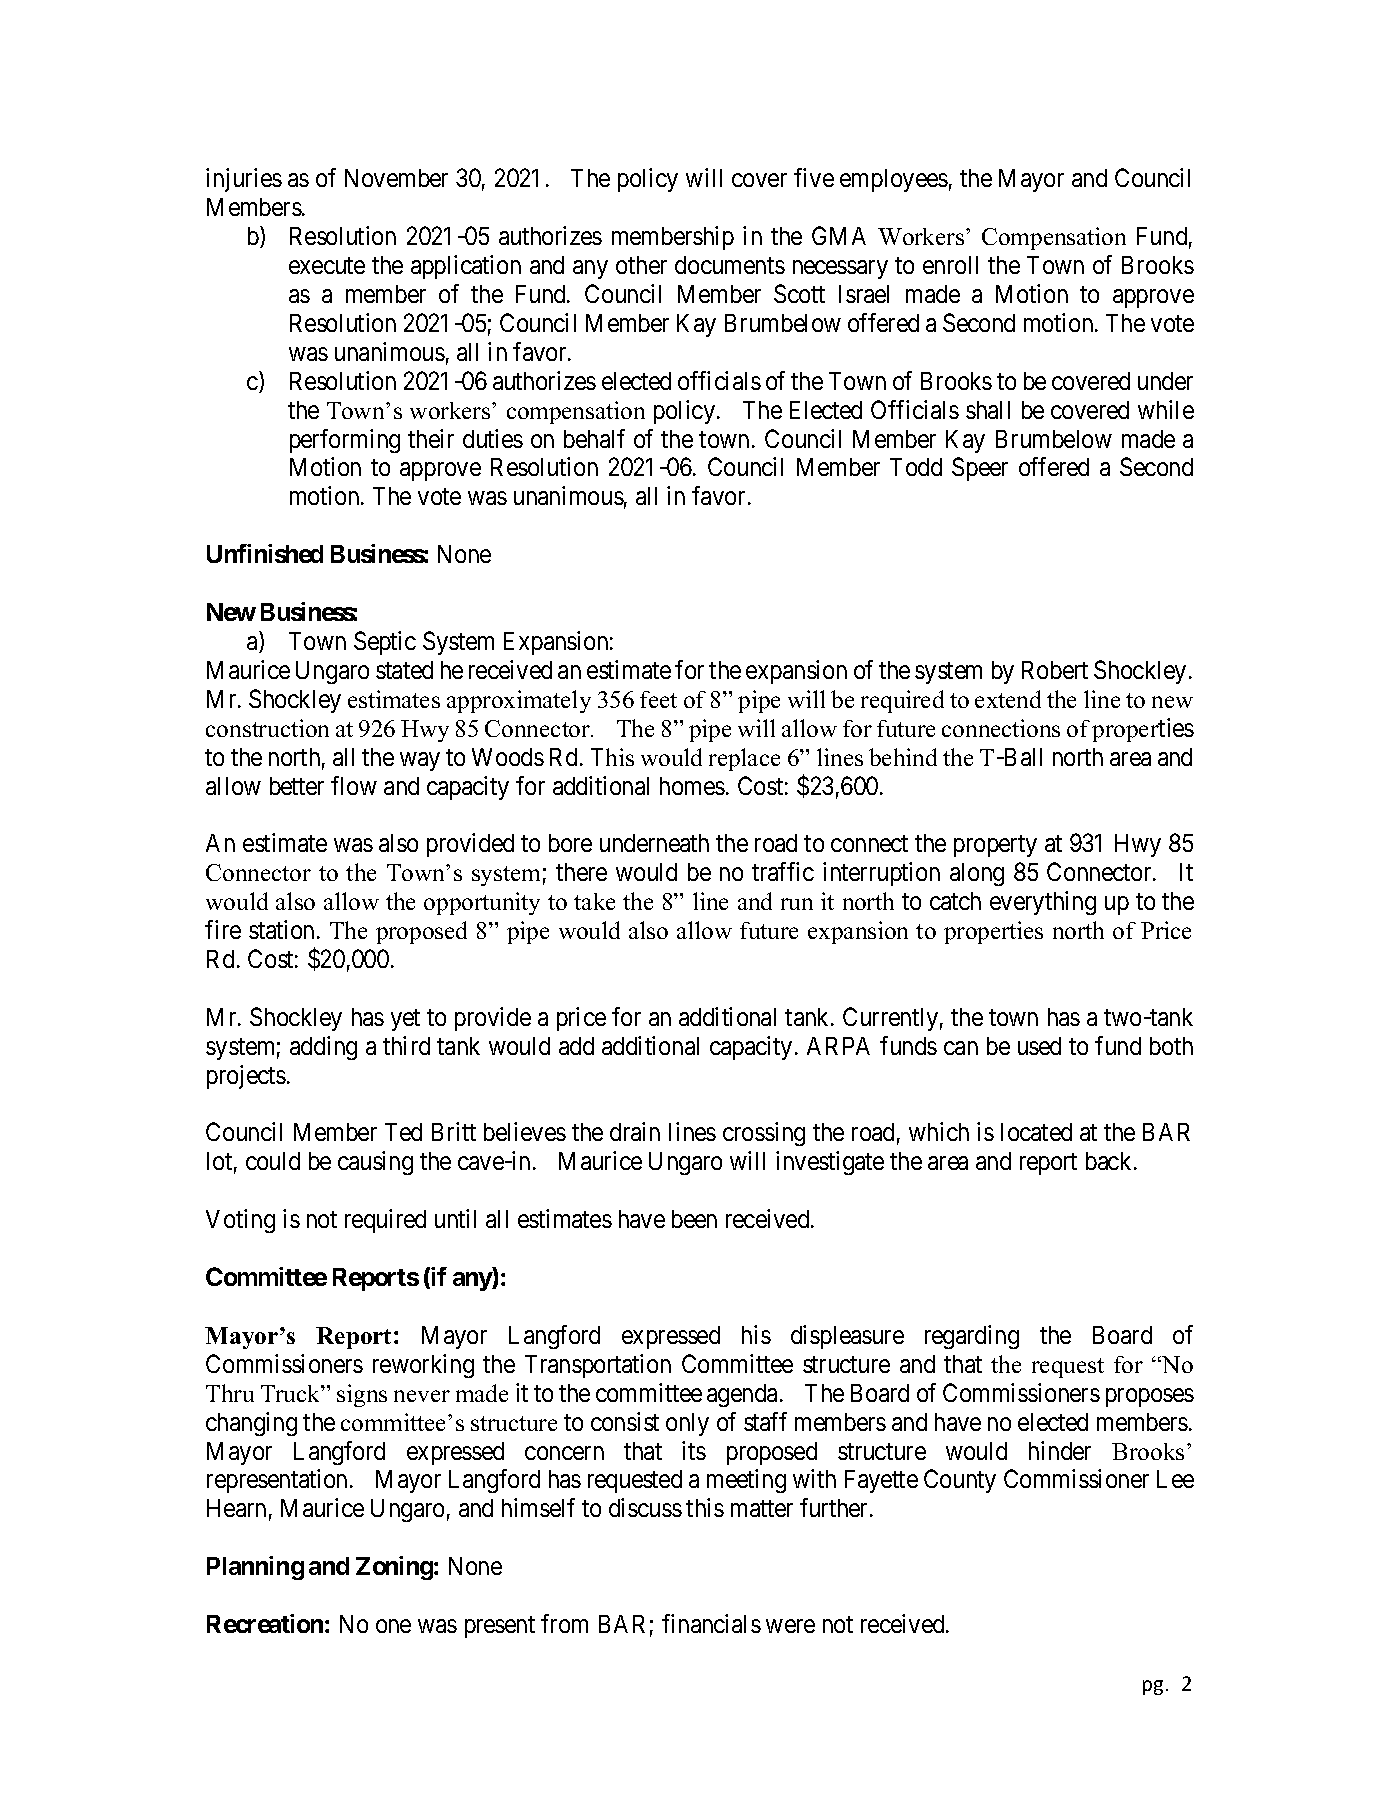 Image resolution: width=1399 pixels, height=1810 pixels. I want to click on enroll, so click(950, 265).
